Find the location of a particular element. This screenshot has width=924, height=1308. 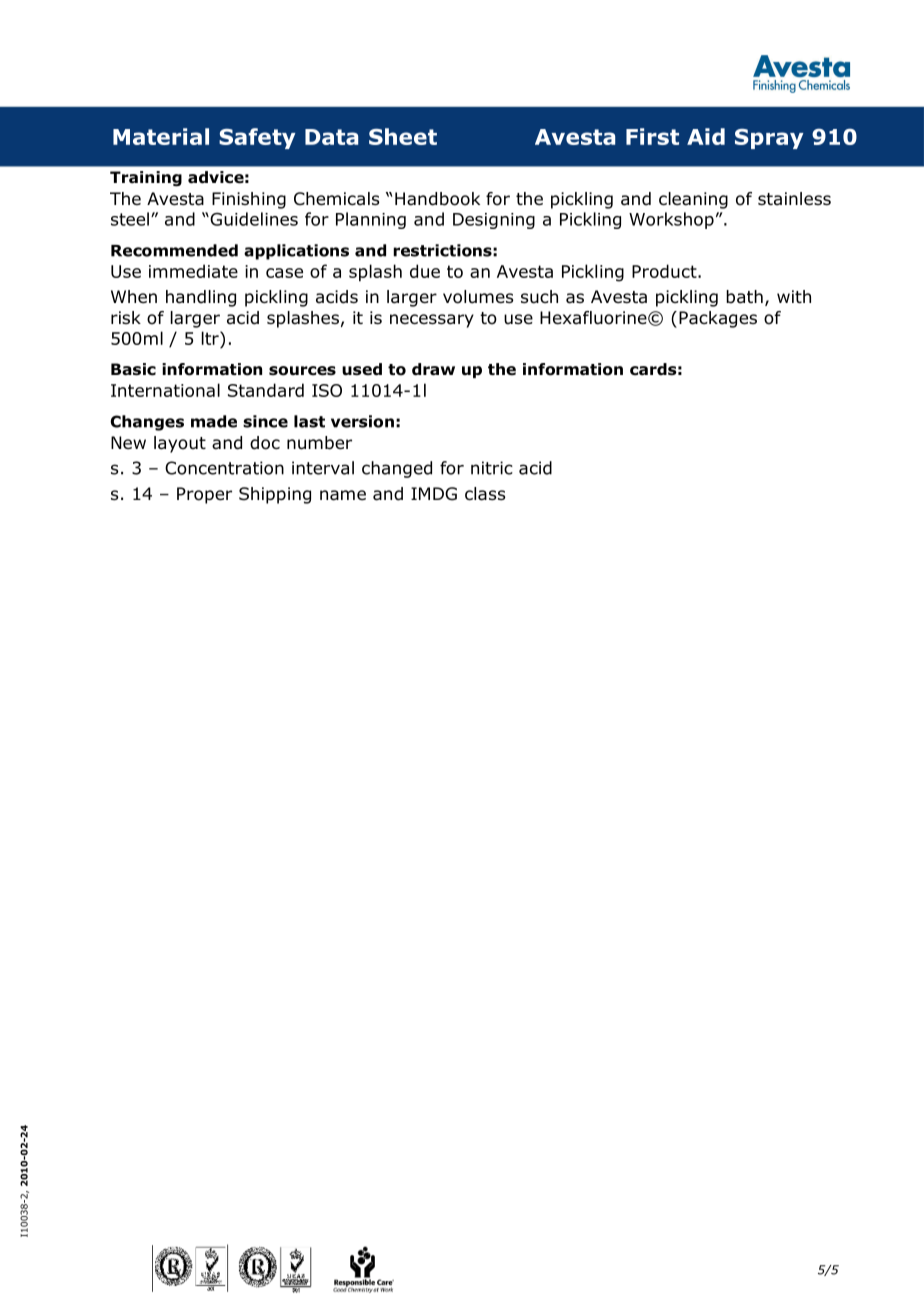

Material is located at coordinates (161, 136).
